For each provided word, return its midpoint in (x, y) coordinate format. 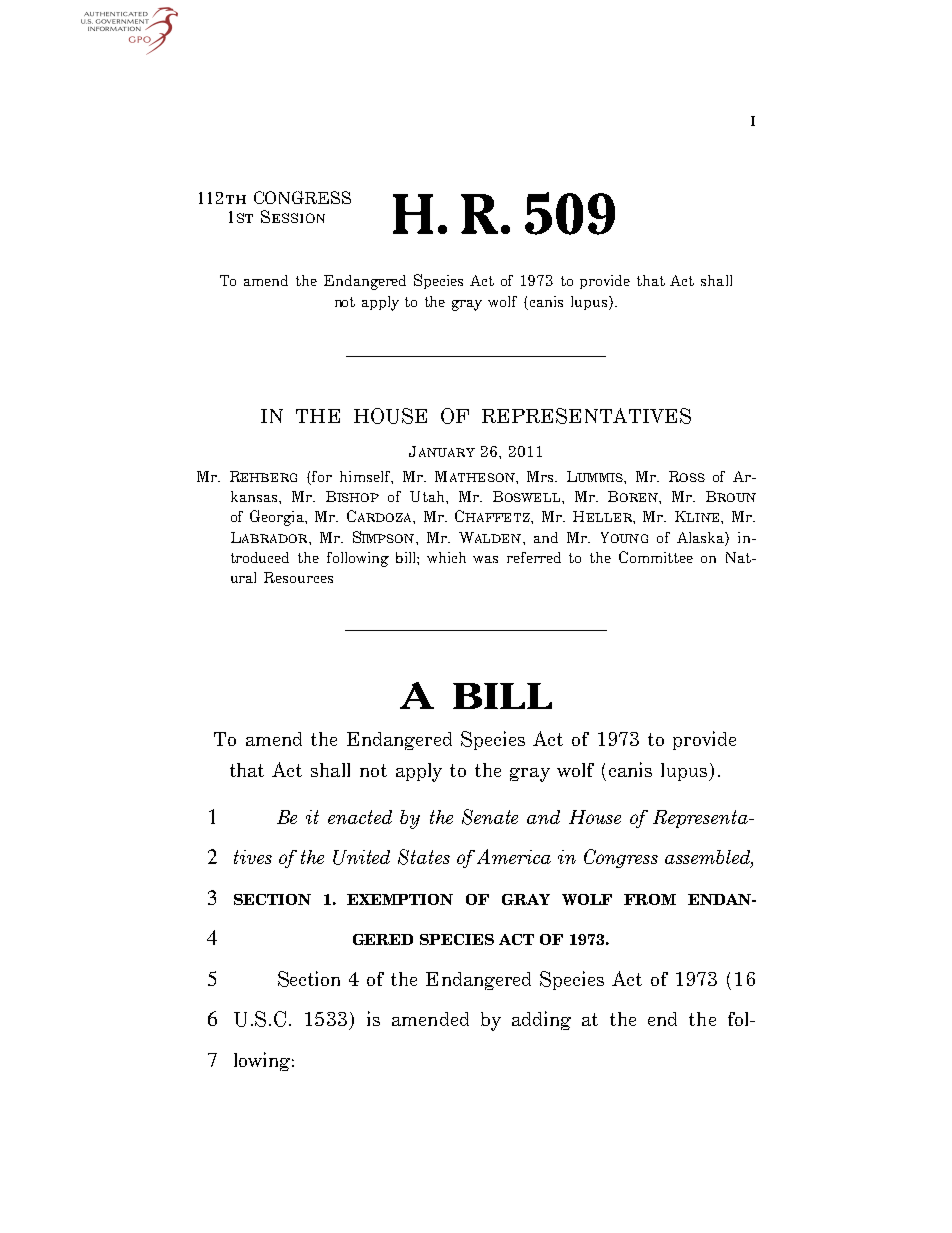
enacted (360, 817)
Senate (490, 817)
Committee (656, 557)
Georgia (278, 518)
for (321, 478)
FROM (650, 899)
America (514, 856)
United (361, 857)
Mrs (541, 476)
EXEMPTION (400, 899)
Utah (428, 496)
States (424, 857)
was (485, 559)
